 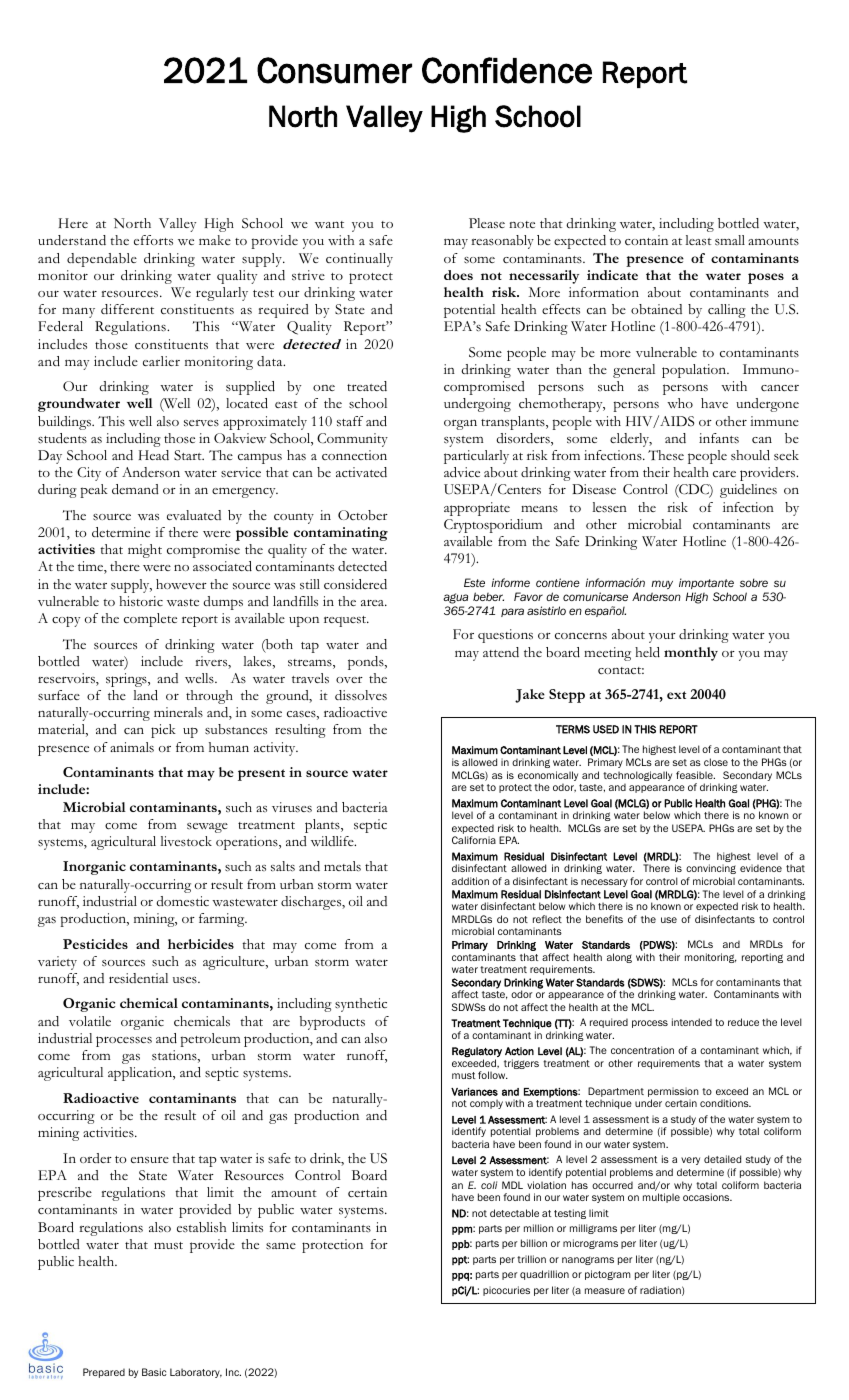 What do you see at coordinates (692, 1022) in the page?
I see `intended` at bounding box center [692, 1022].
